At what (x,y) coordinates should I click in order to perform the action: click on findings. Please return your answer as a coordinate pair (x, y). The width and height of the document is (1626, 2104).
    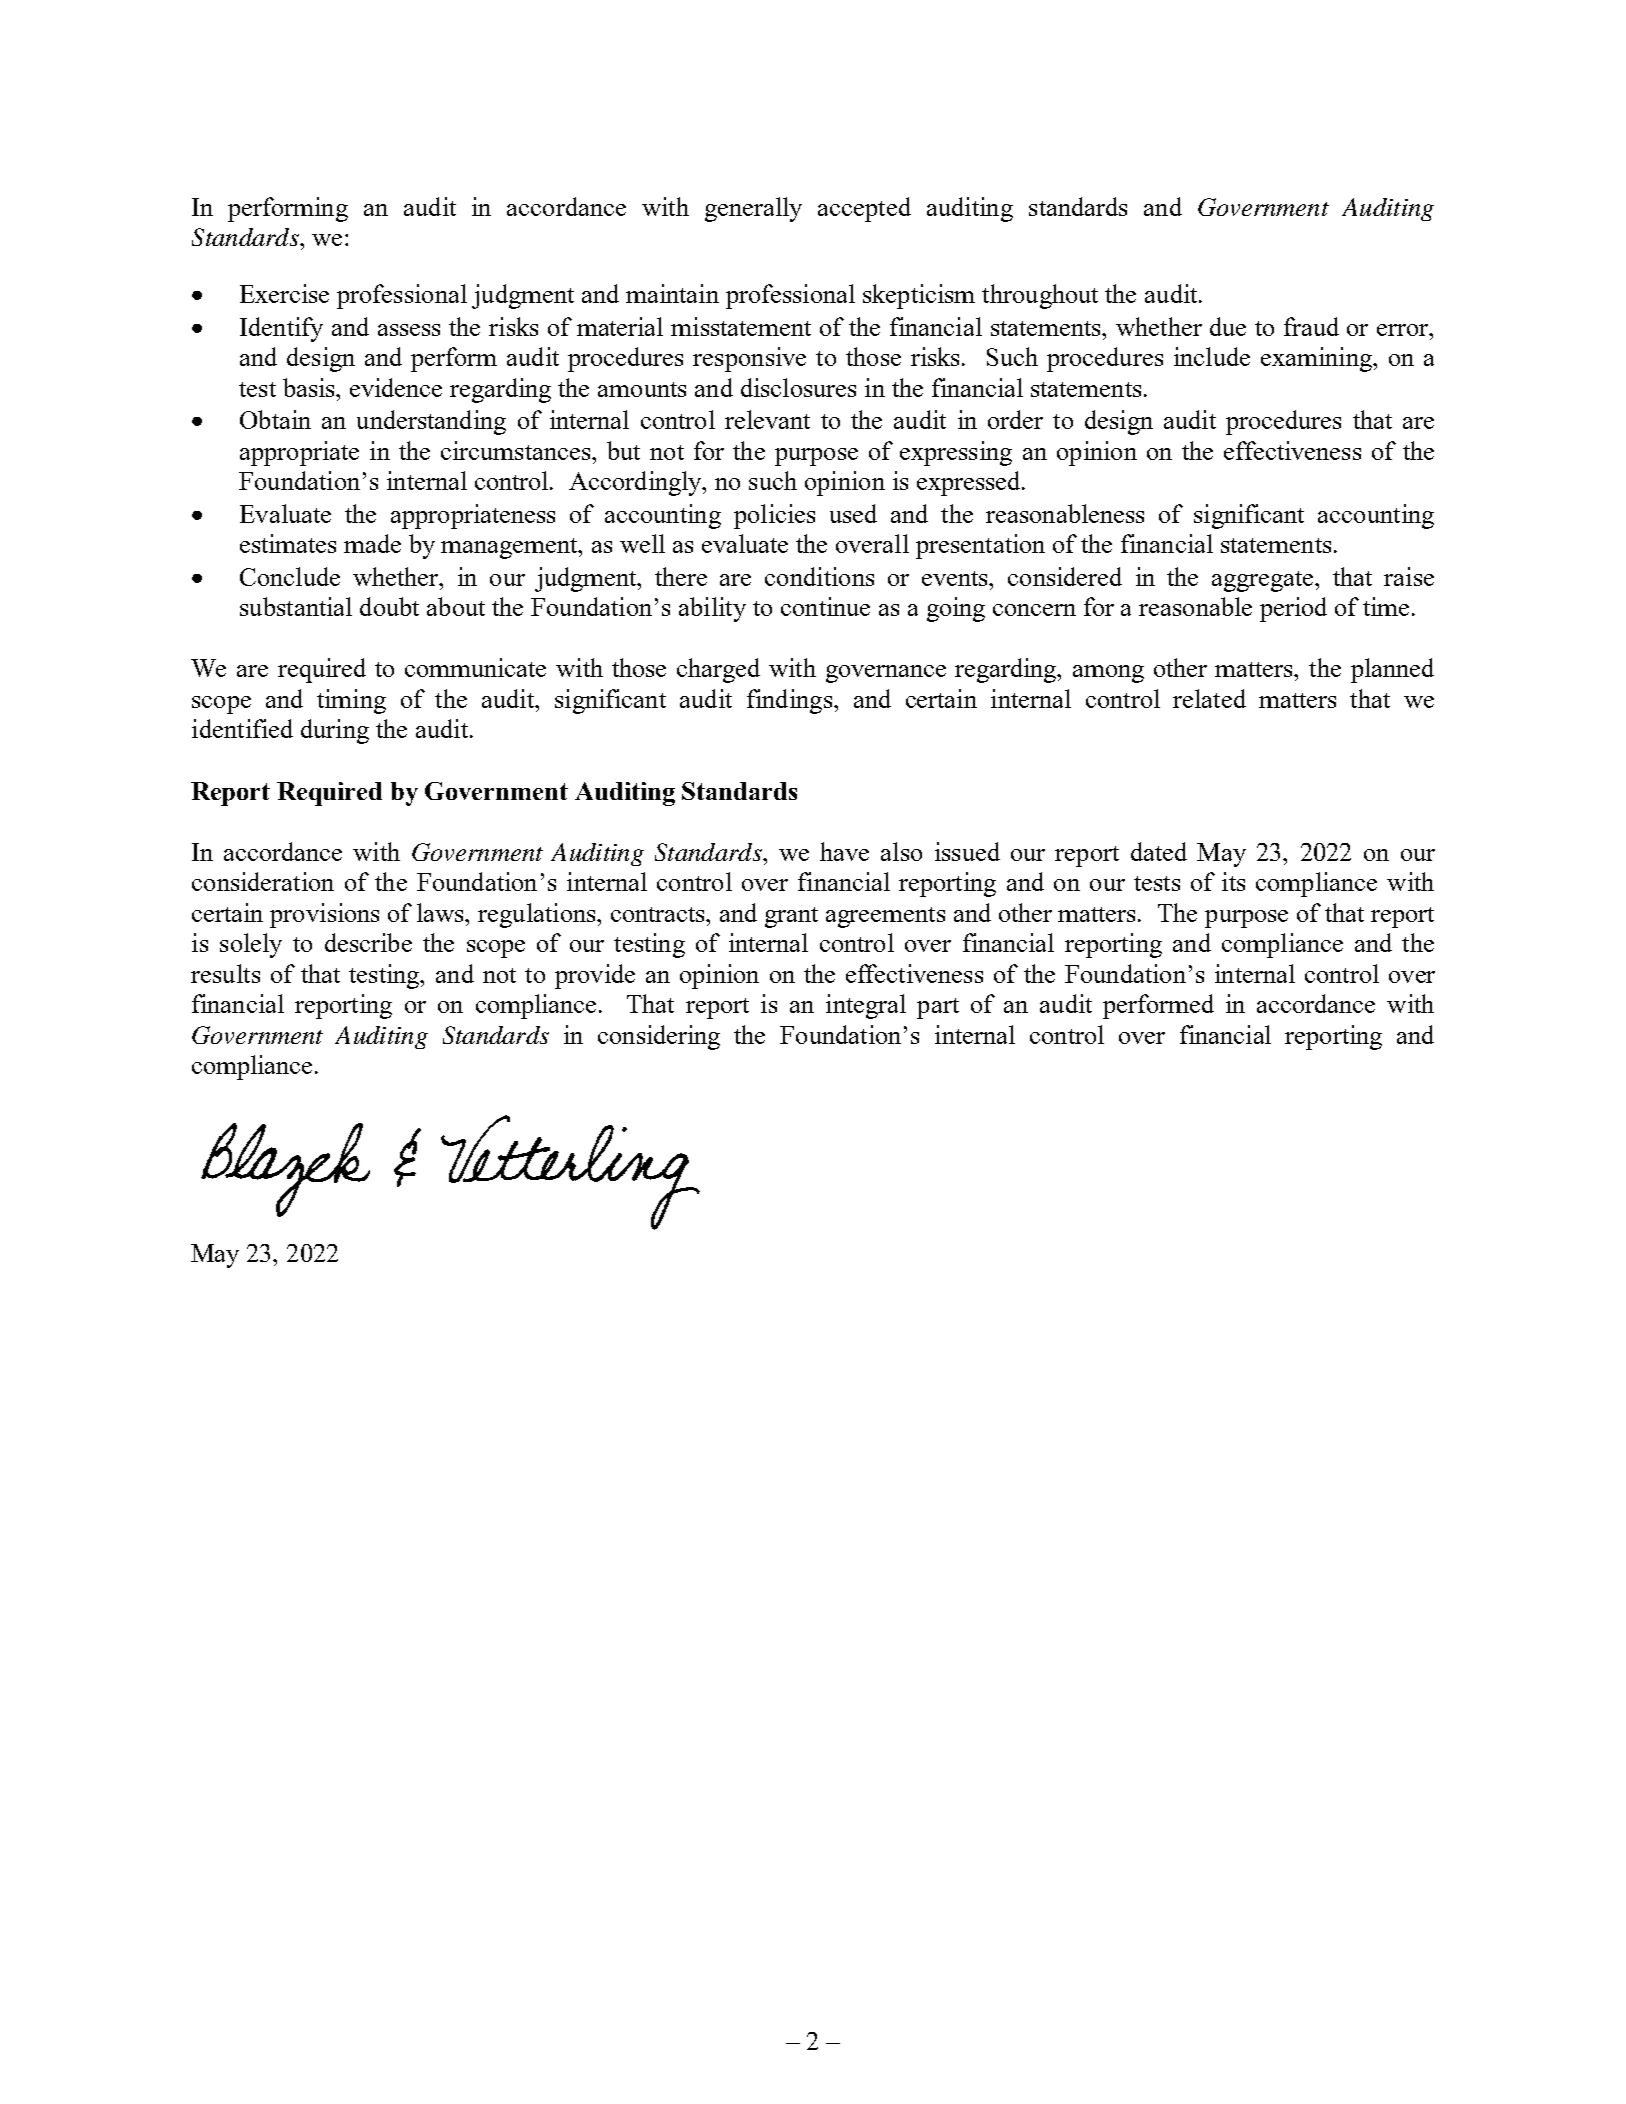
    Looking at the image, I should click on (791, 701).
